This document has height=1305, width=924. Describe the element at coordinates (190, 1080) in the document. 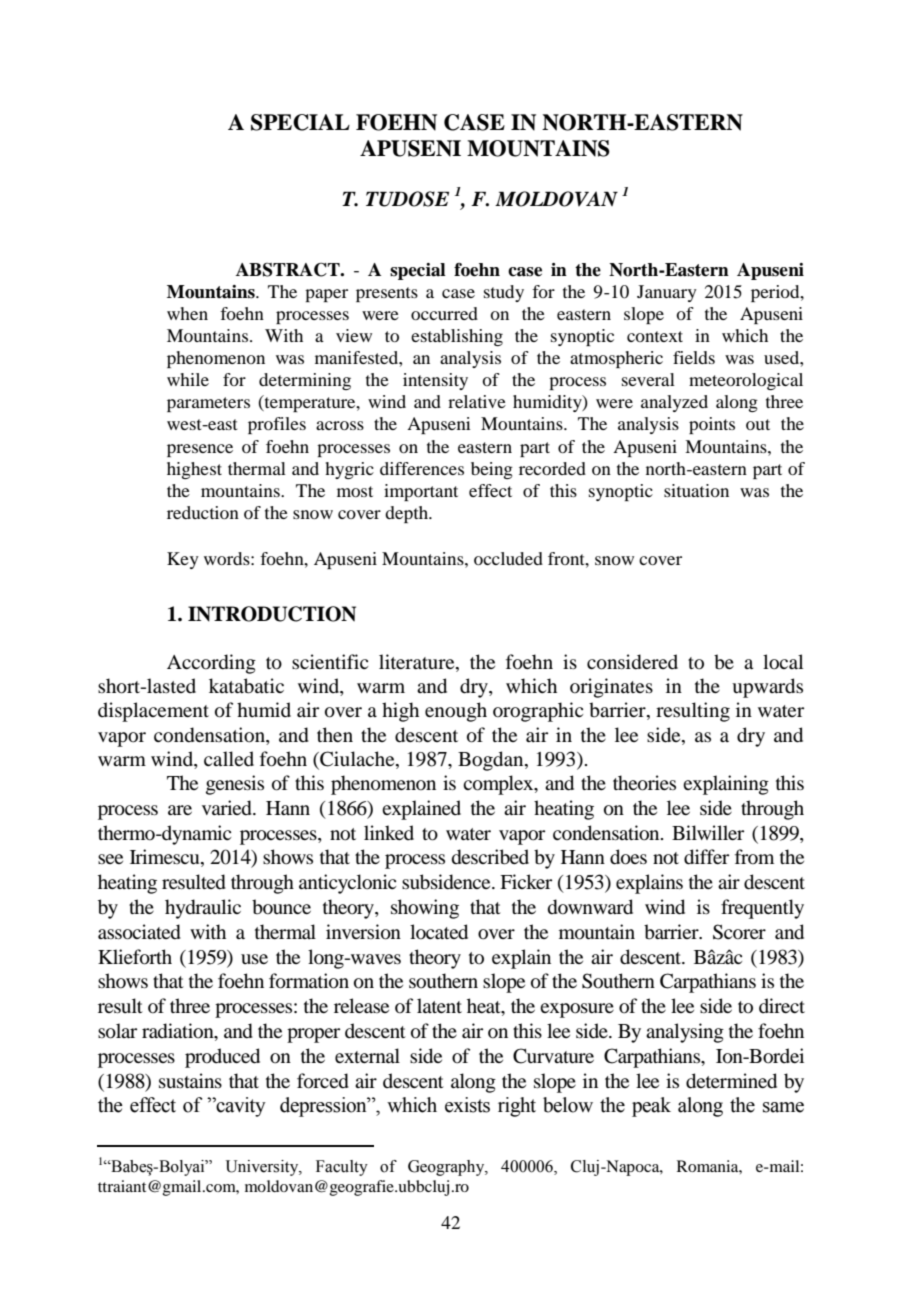

I see `sustains` at that location.
